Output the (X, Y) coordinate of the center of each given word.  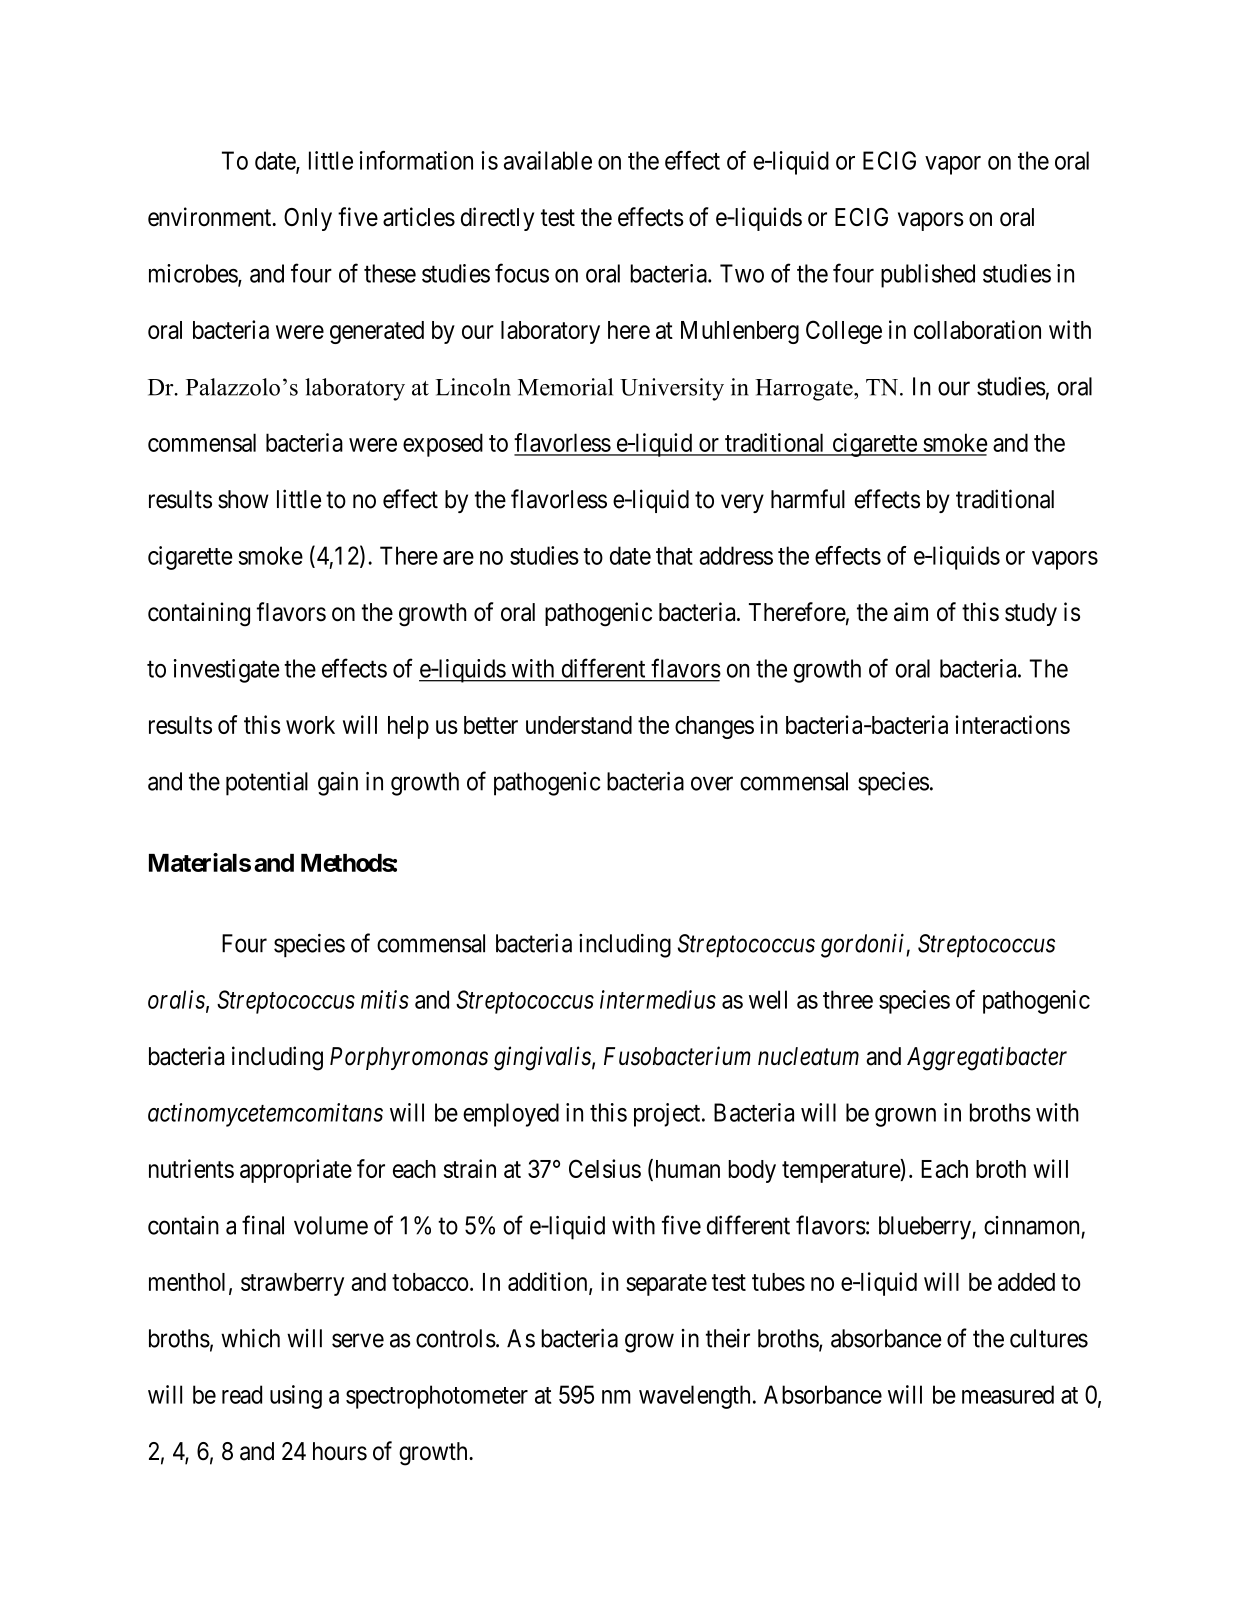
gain (338, 784)
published (928, 276)
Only (308, 219)
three (848, 999)
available (548, 160)
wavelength (694, 1397)
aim (911, 612)
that (674, 555)
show (243, 499)
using (296, 1397)
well (768, 999)
